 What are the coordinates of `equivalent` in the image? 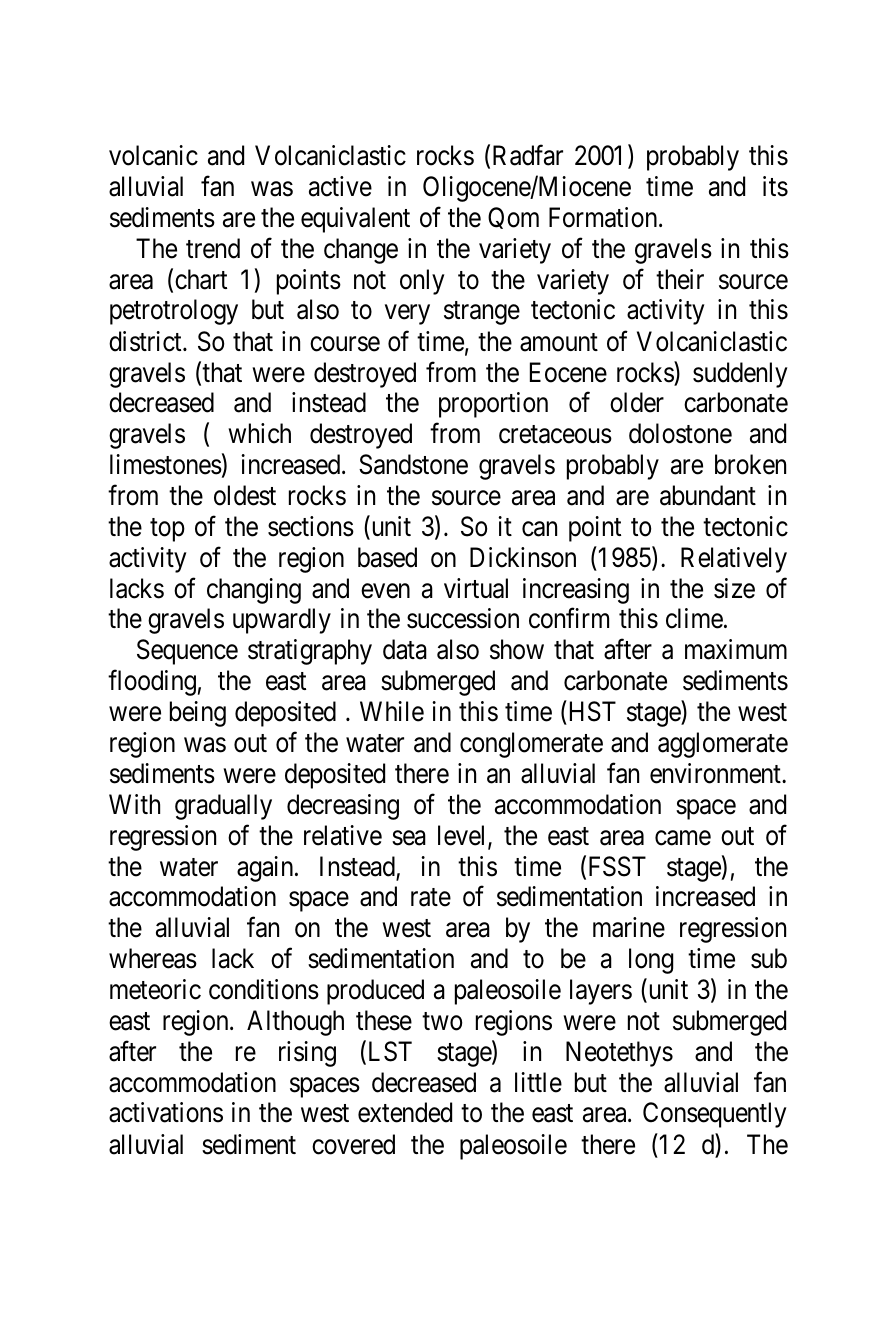 It's located at (355, 220).
